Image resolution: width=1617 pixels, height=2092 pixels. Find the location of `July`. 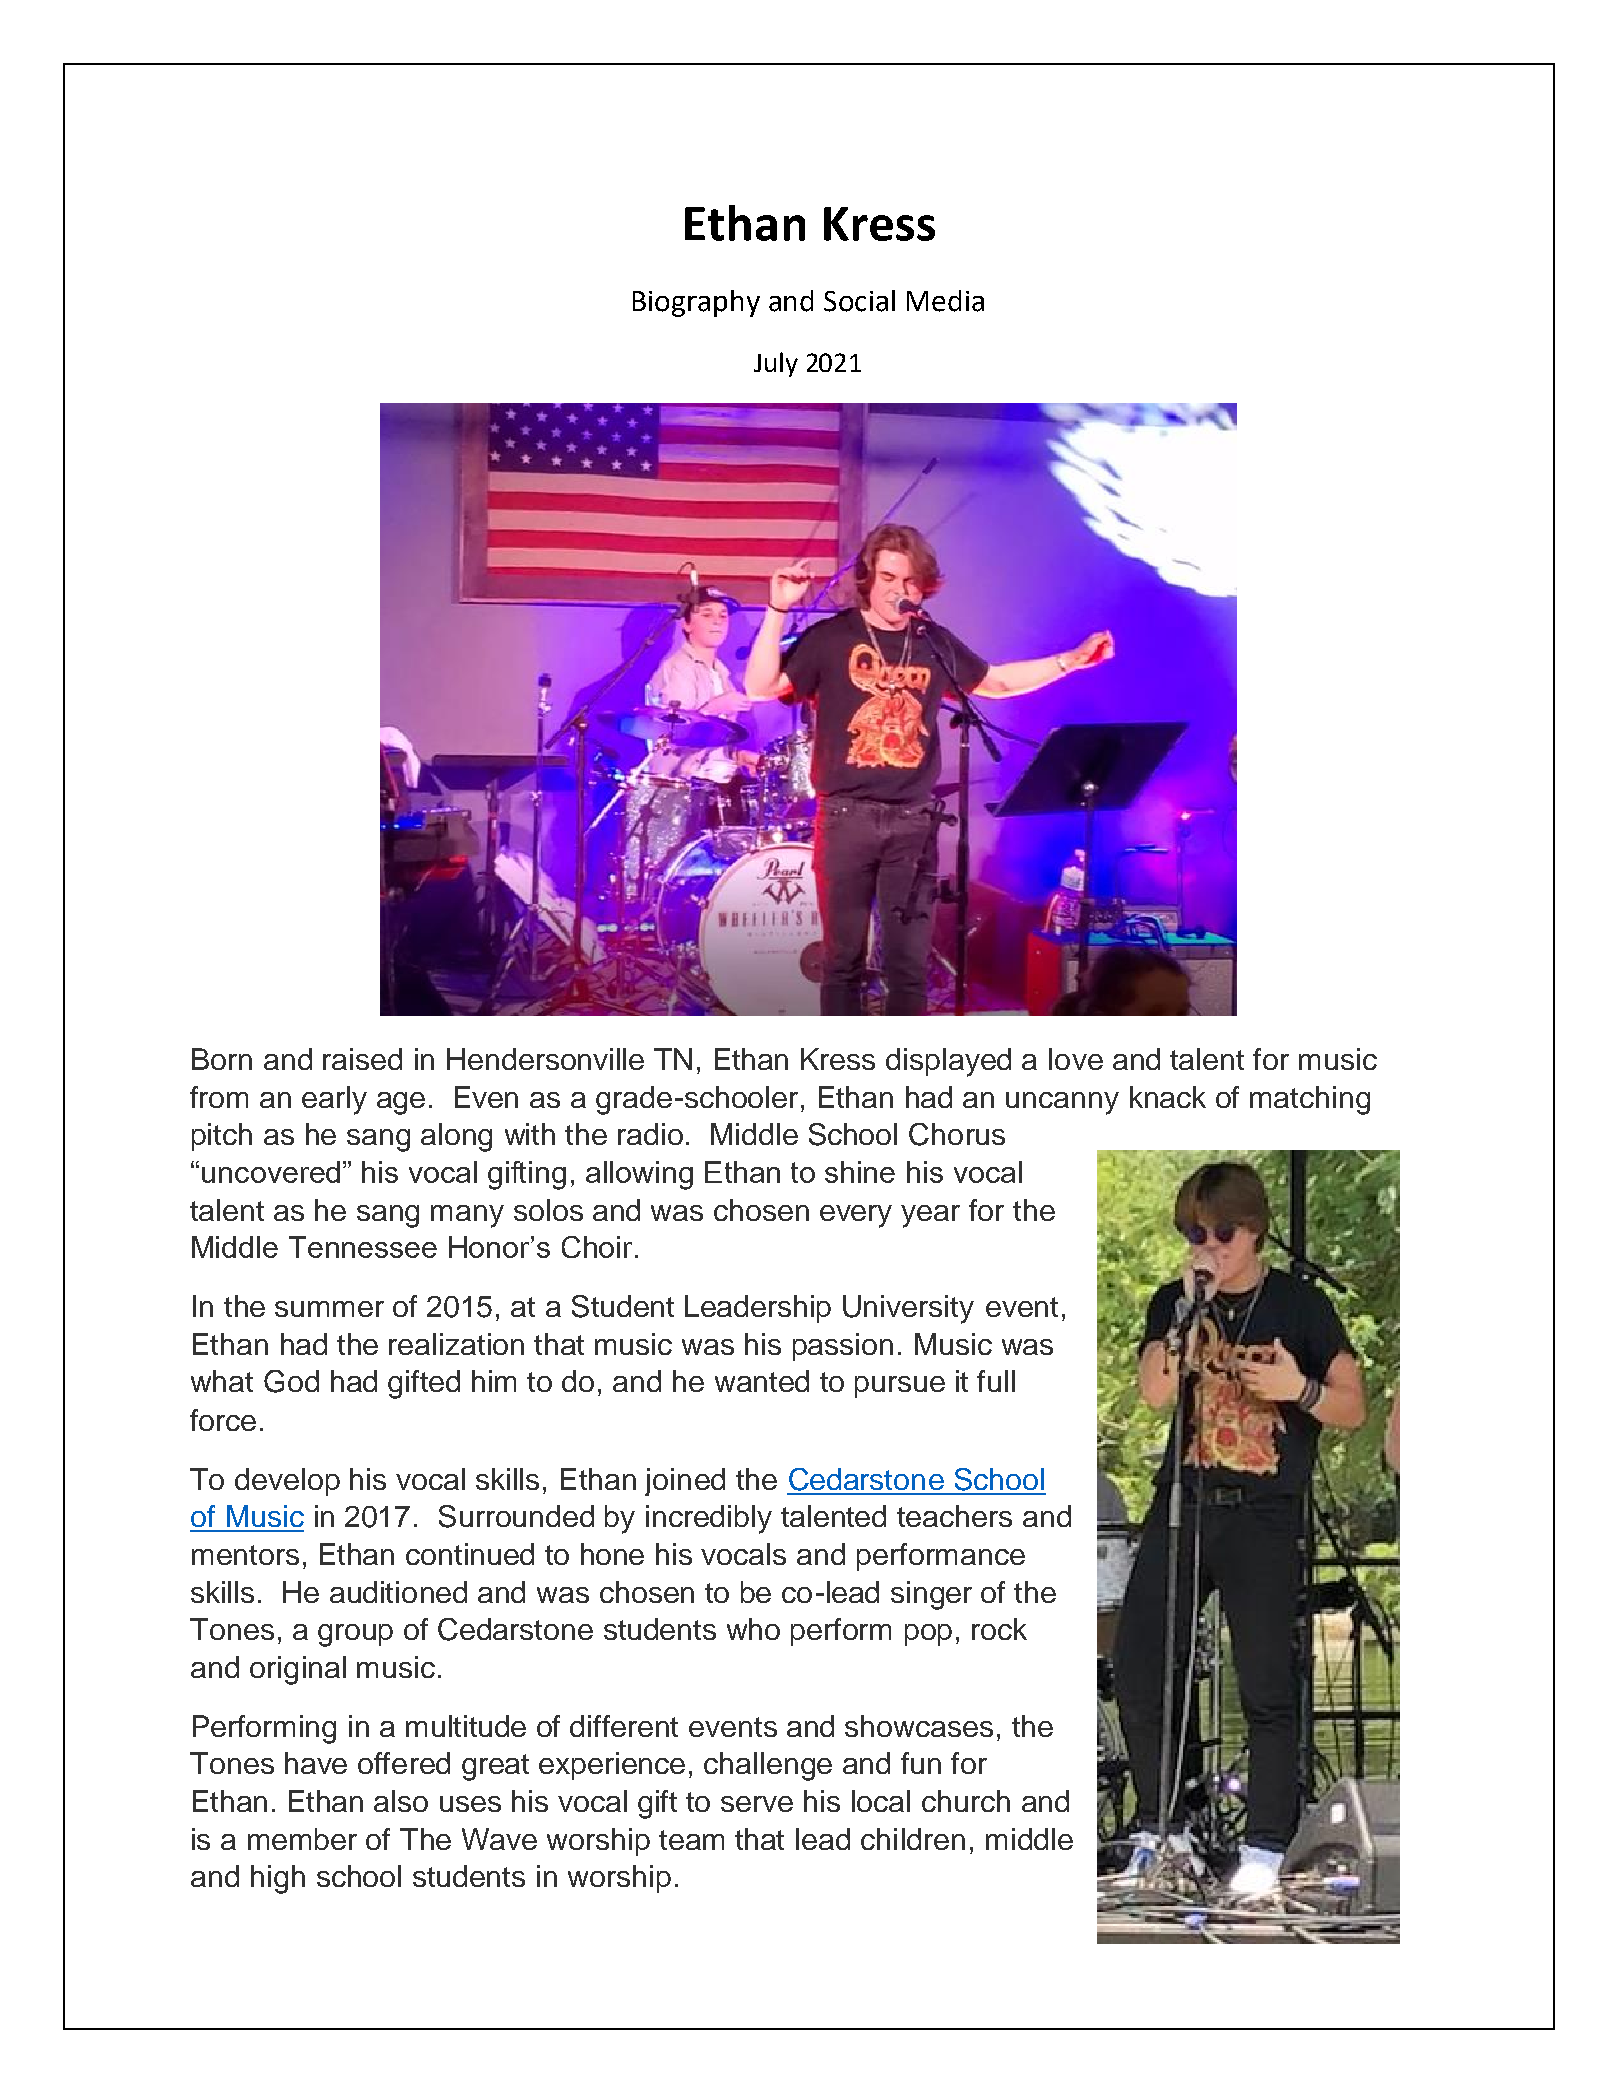

July is located at coordinates (776, 364).
